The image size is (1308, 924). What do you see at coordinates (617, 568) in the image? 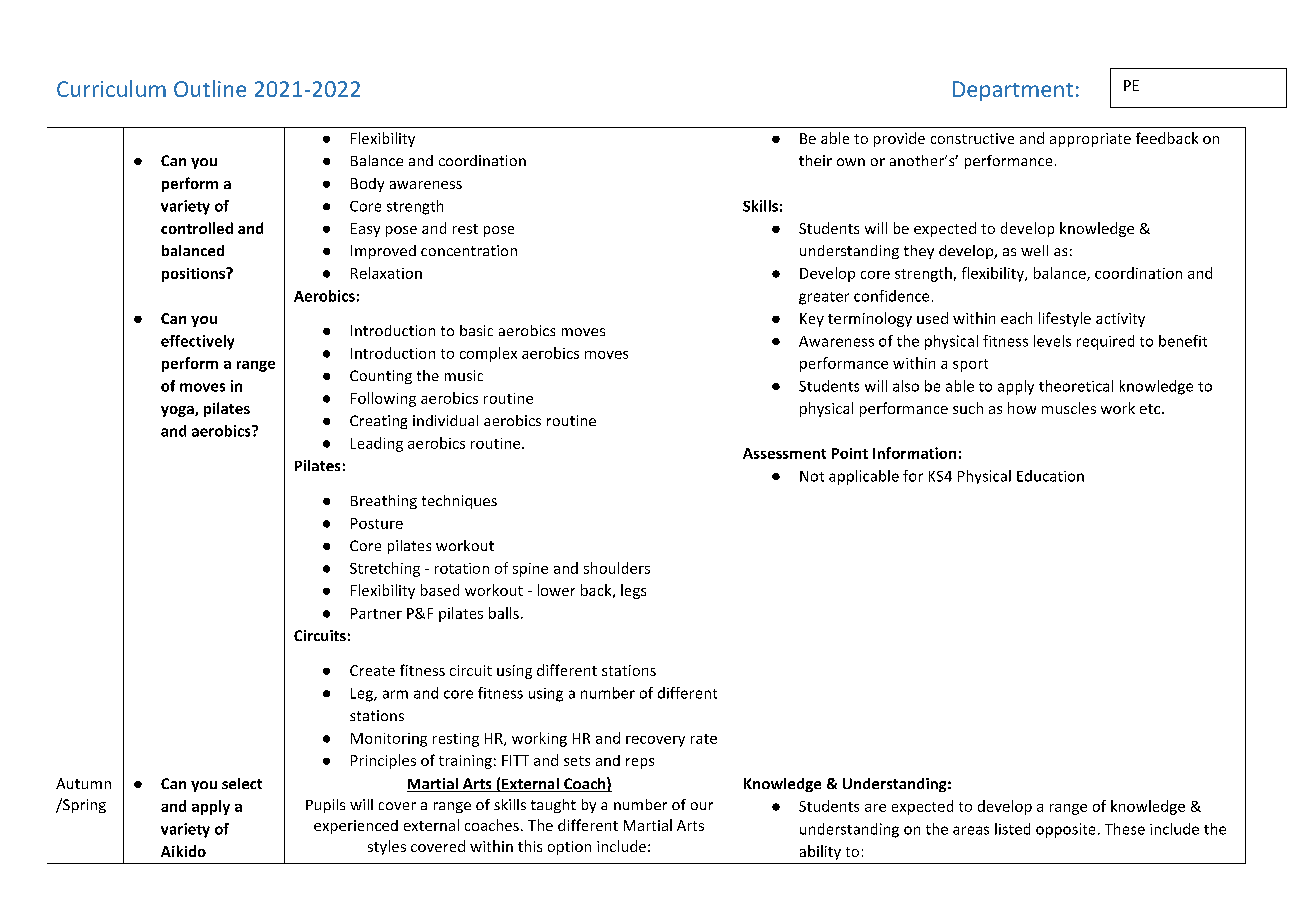
I see `shoulders` at bounding box center [617, 568].
